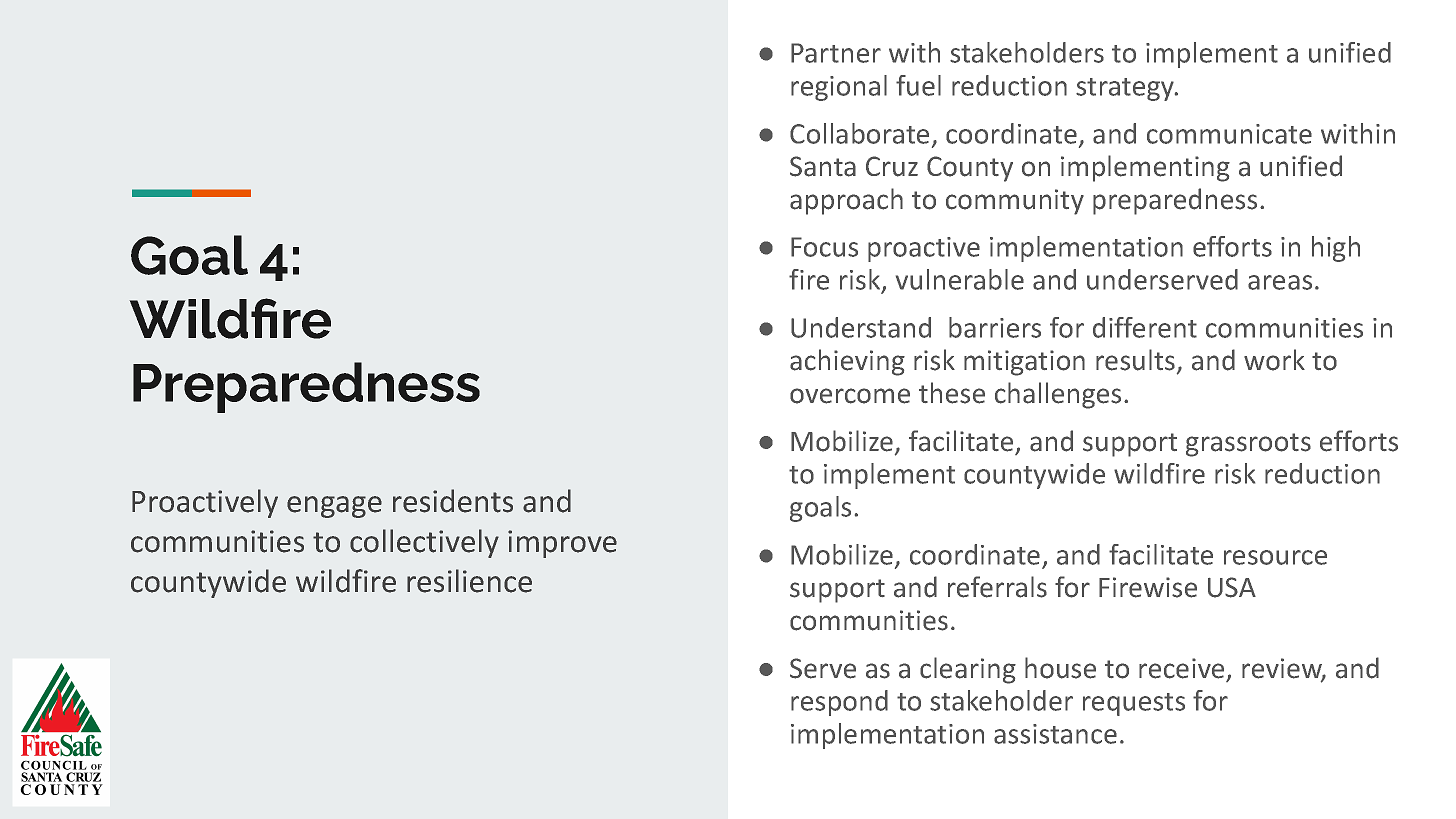  Describe the element at coordinates (1275, 557) in the page. I see `resource` at that location.
